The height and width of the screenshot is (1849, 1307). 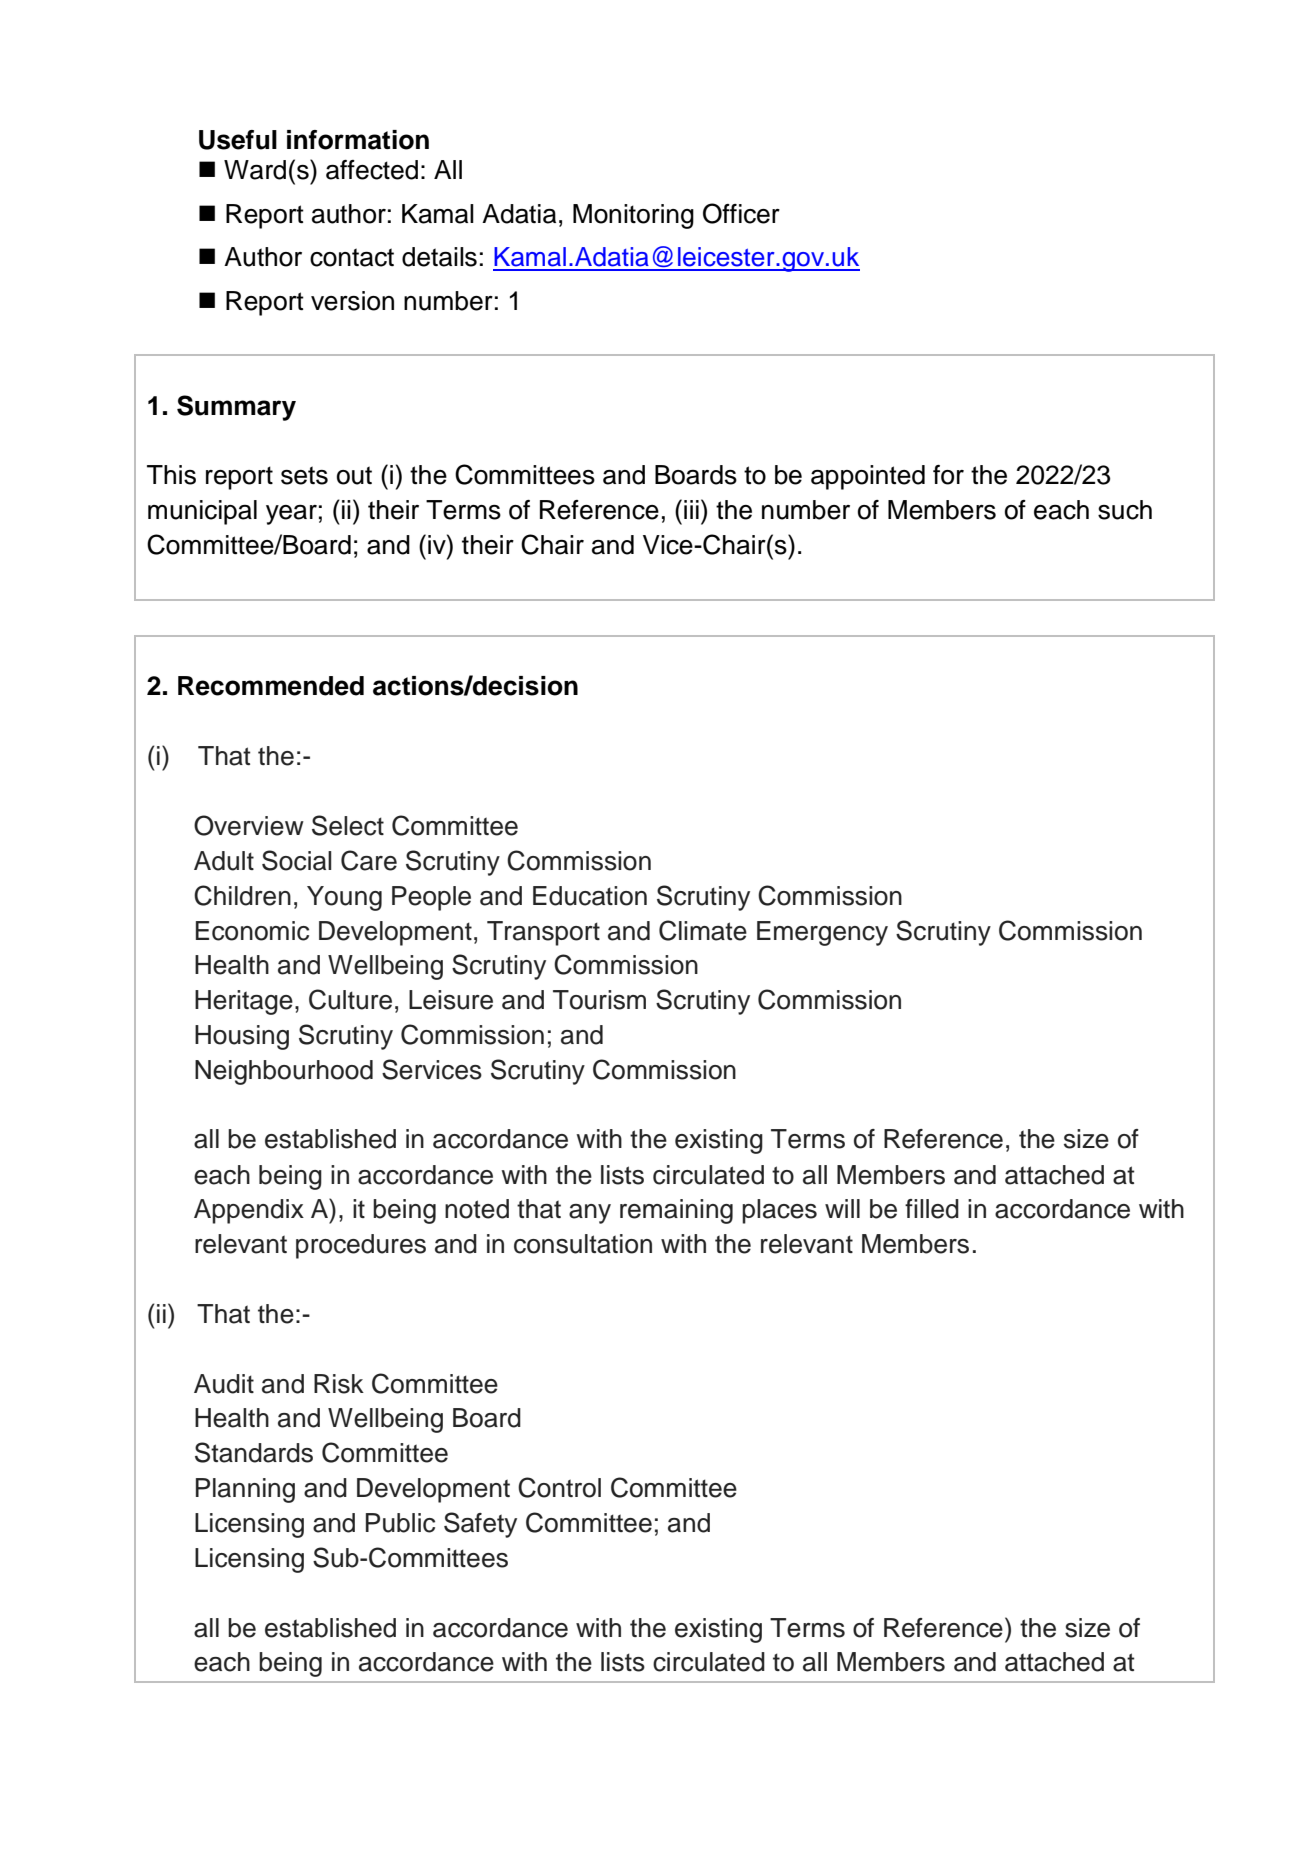 I want to click on Appendix, so click(x=249, y=1211).
